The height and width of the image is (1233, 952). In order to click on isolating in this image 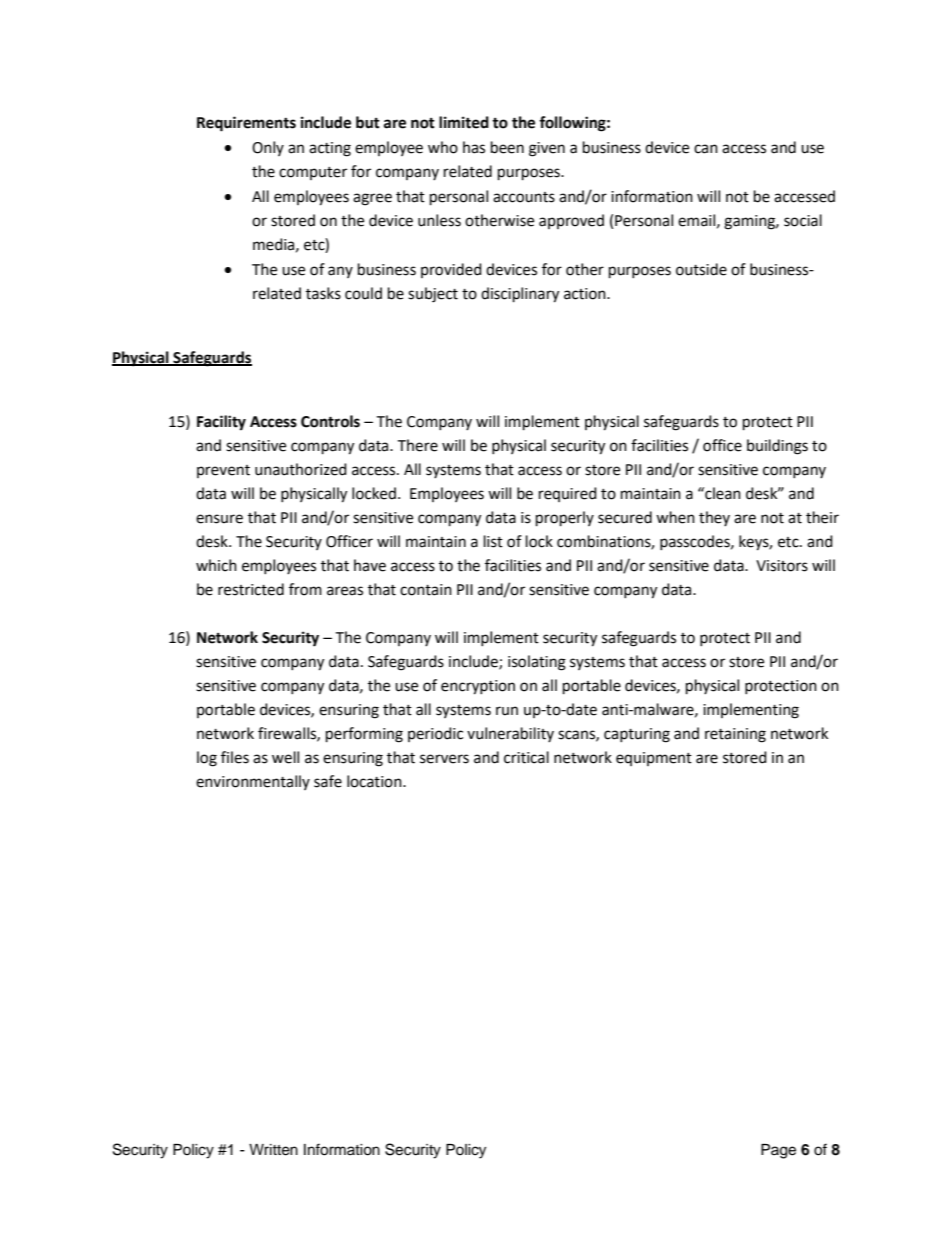, I will do `click(537, 663)`.
